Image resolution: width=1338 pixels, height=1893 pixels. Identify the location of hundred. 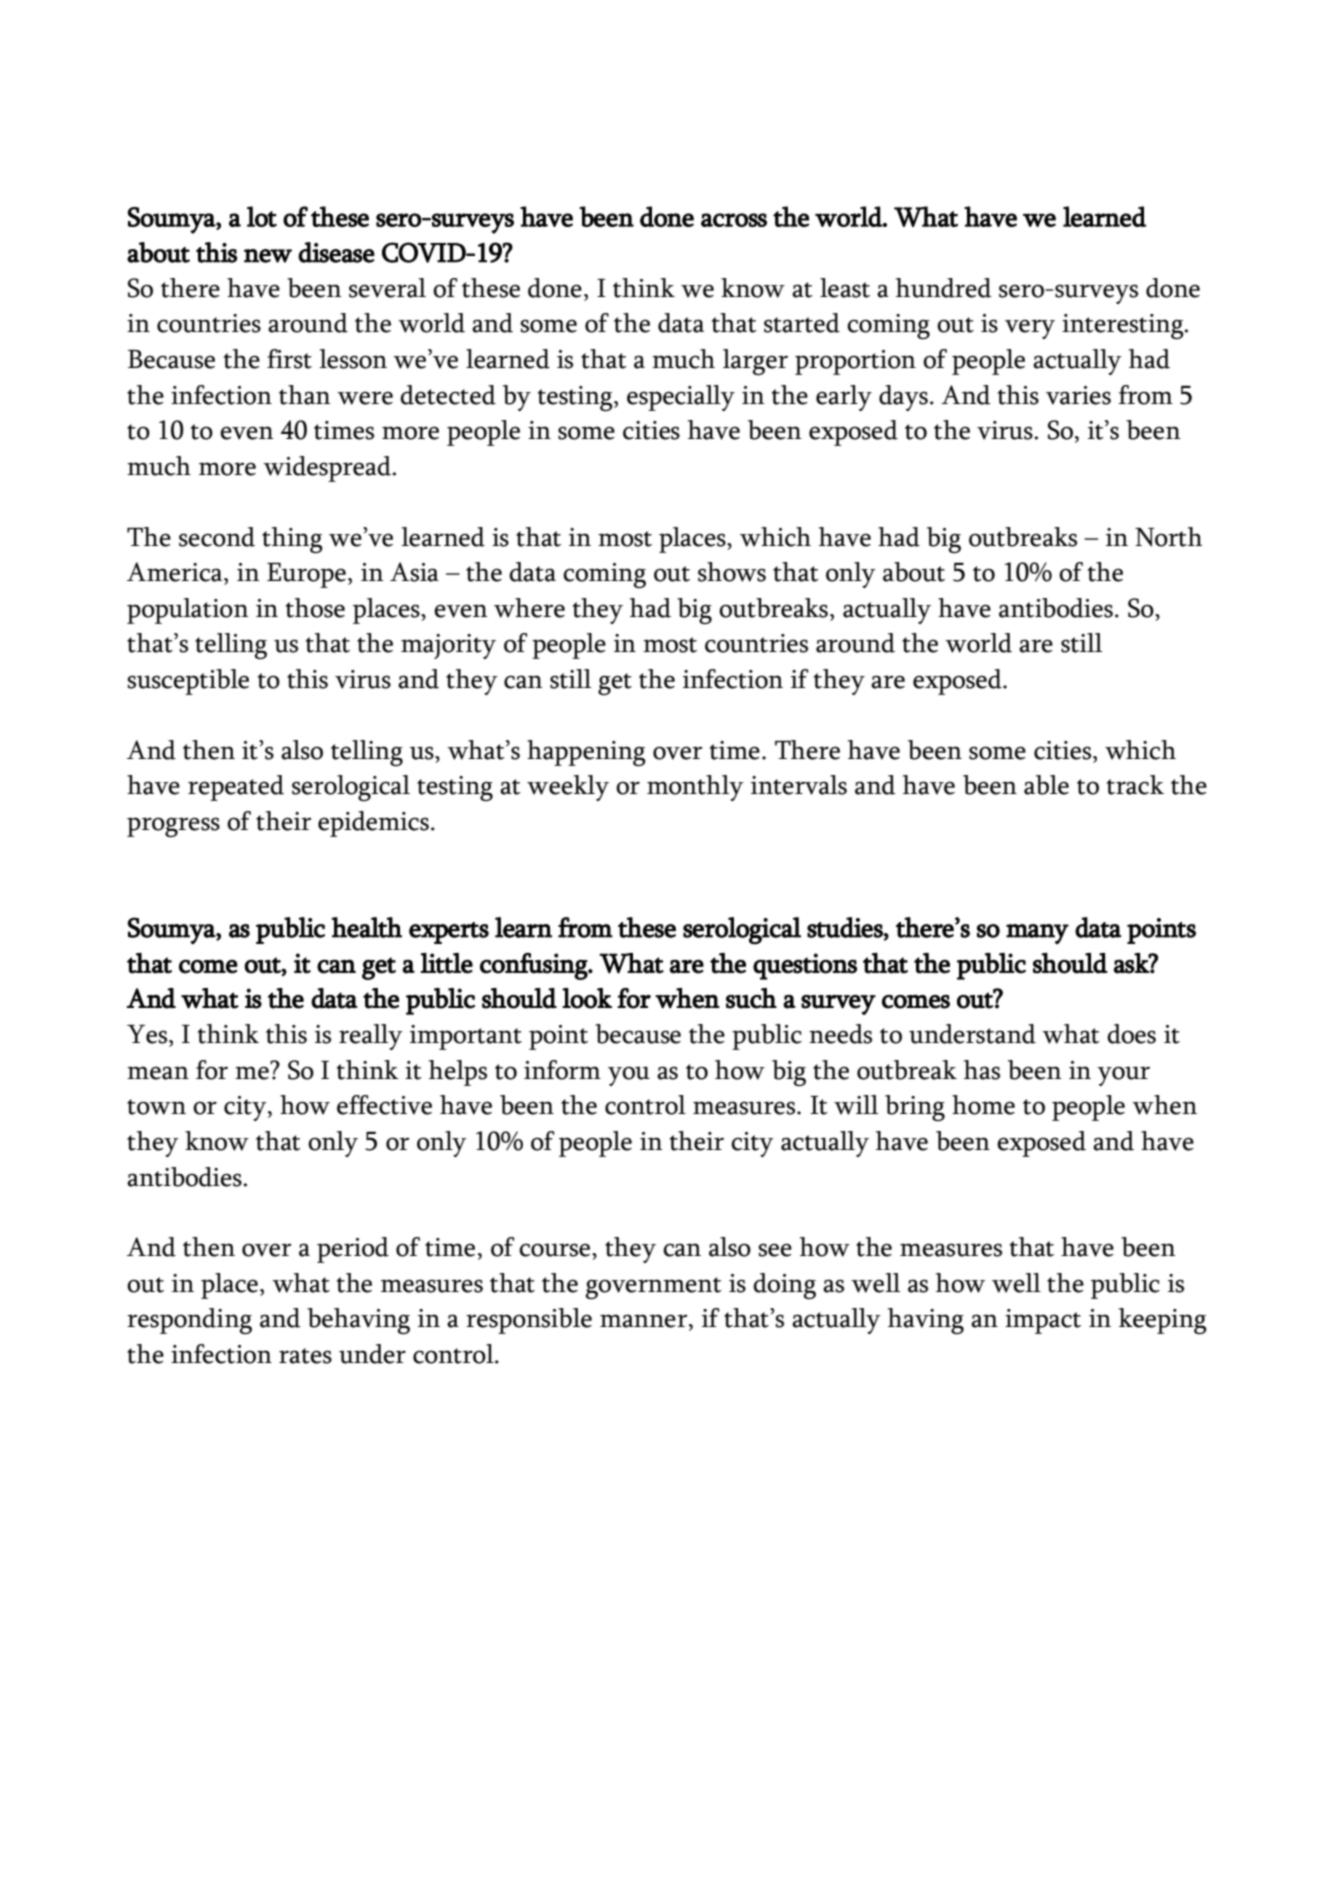
(944, 288).
